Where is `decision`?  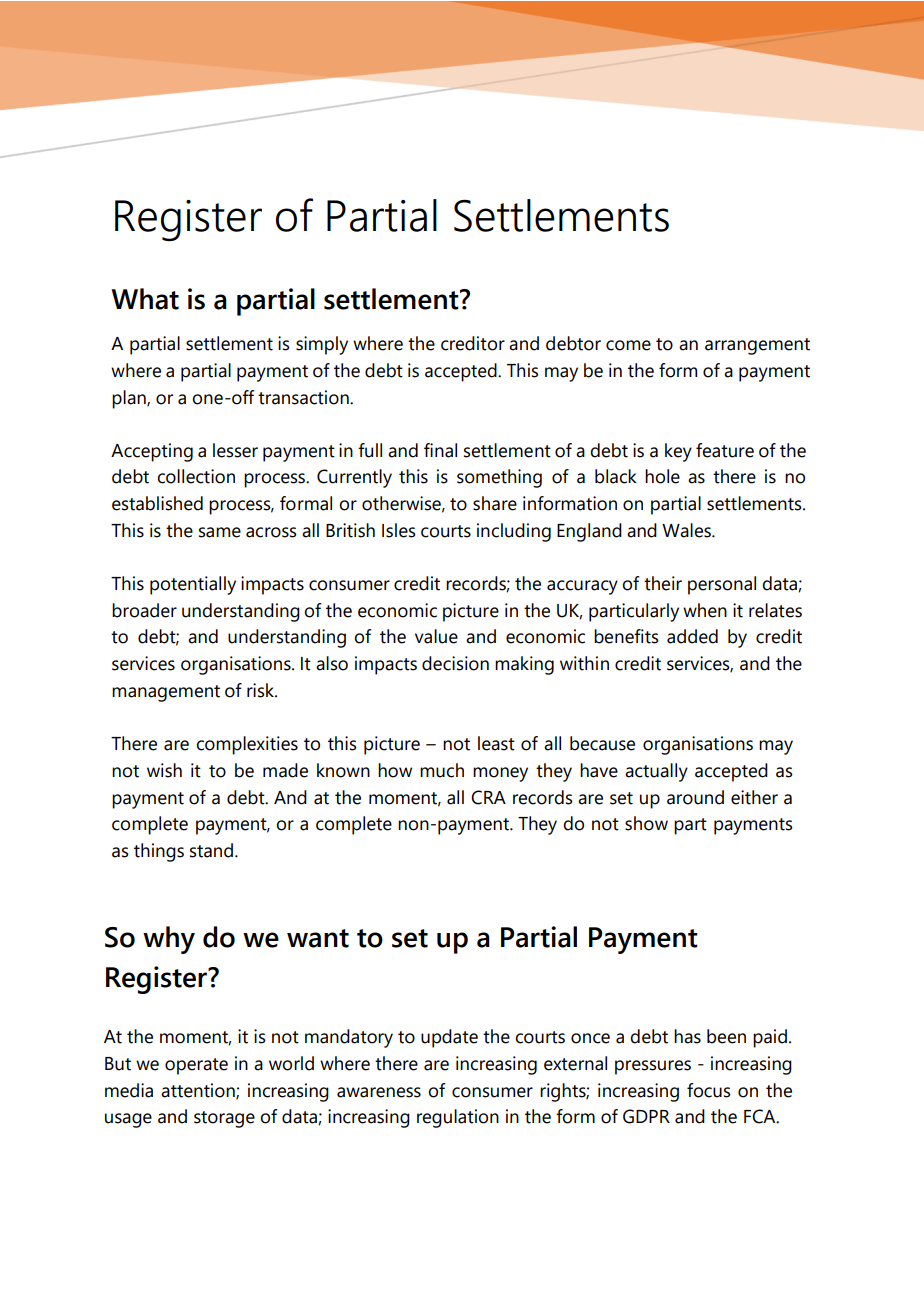 decision is located at coordinates (455, 663).
